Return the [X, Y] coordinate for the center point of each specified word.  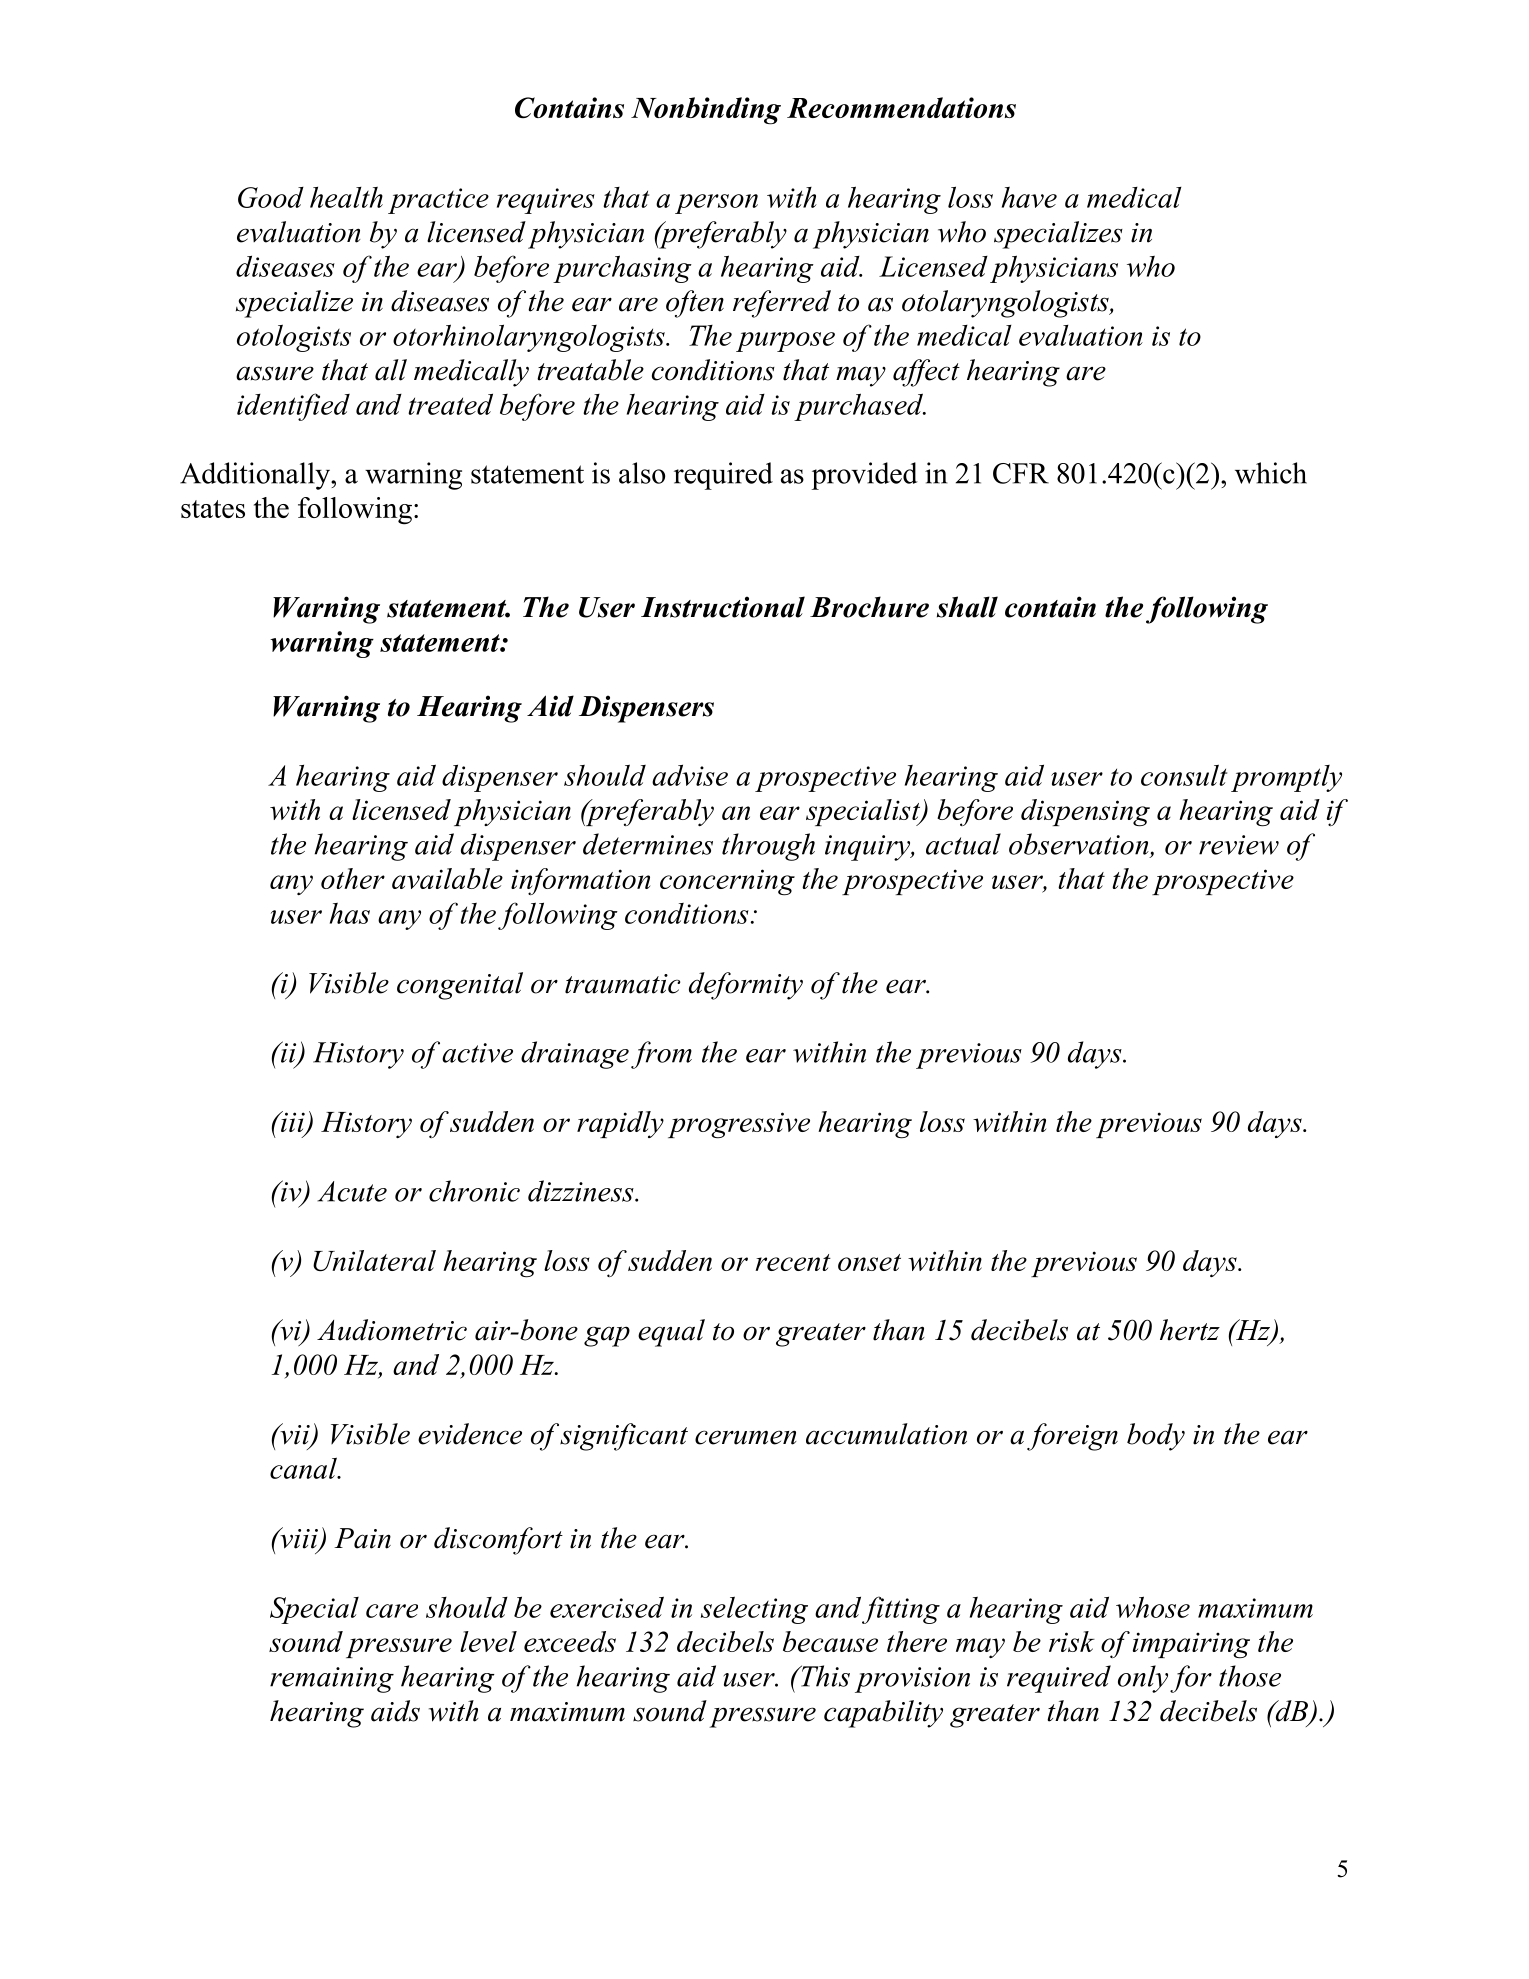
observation [1079, 844]
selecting [754, 1610]
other [353, 878]
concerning [727, 882]
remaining [332, 1680]
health [346, 197]
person [716, 204]
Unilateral [374, 1260]
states [213, 509]
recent [793, 1262]
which [1271, 473]
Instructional [723, 607]
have [1029, 197]
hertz [1190, 1330]
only [1143, 1679]
